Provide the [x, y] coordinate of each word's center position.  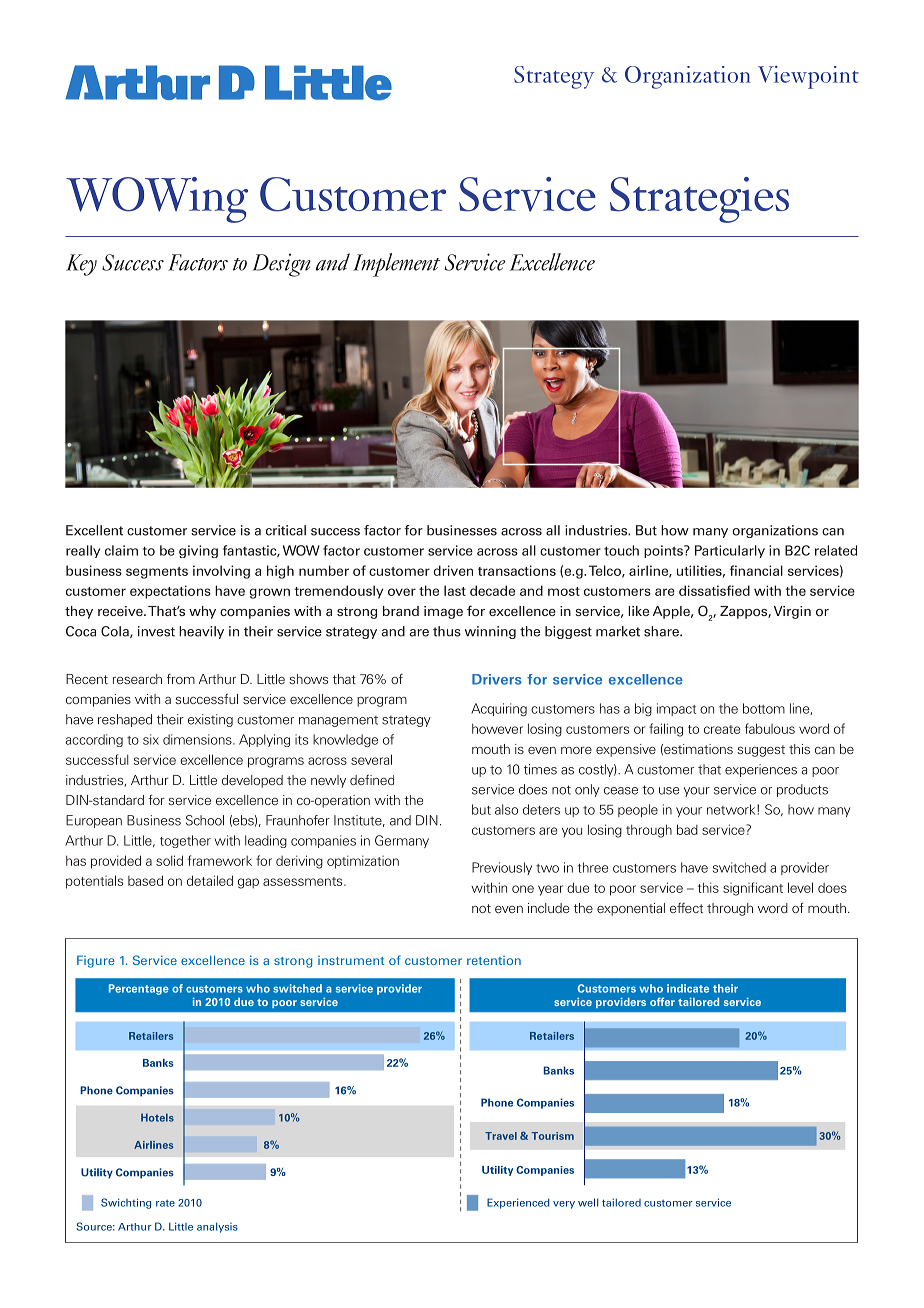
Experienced [518, 1203]
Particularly [730, 551]
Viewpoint [808, 77]
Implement [396, 265]
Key [81, 265]
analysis [217, 1227]
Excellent [94, 530]
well [588, 1202]
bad [687, 829]
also [506, 809]
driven [453, 570]
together [185, 841]
